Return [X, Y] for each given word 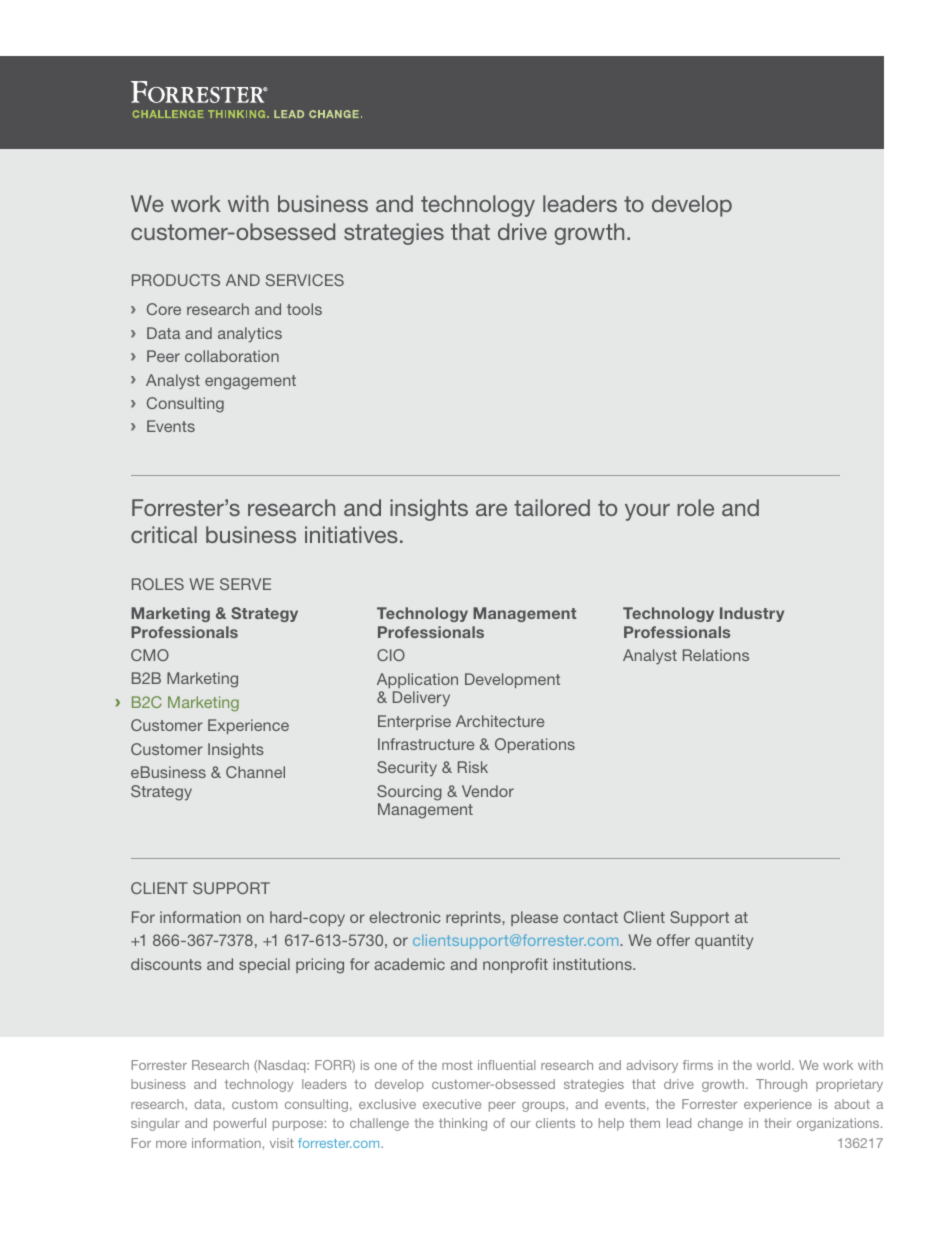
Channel [255, 772]
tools [304, 309]
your [647, 512]
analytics [250, 335]
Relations [716, 655]
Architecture [500, 721]
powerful [240, 1124]
